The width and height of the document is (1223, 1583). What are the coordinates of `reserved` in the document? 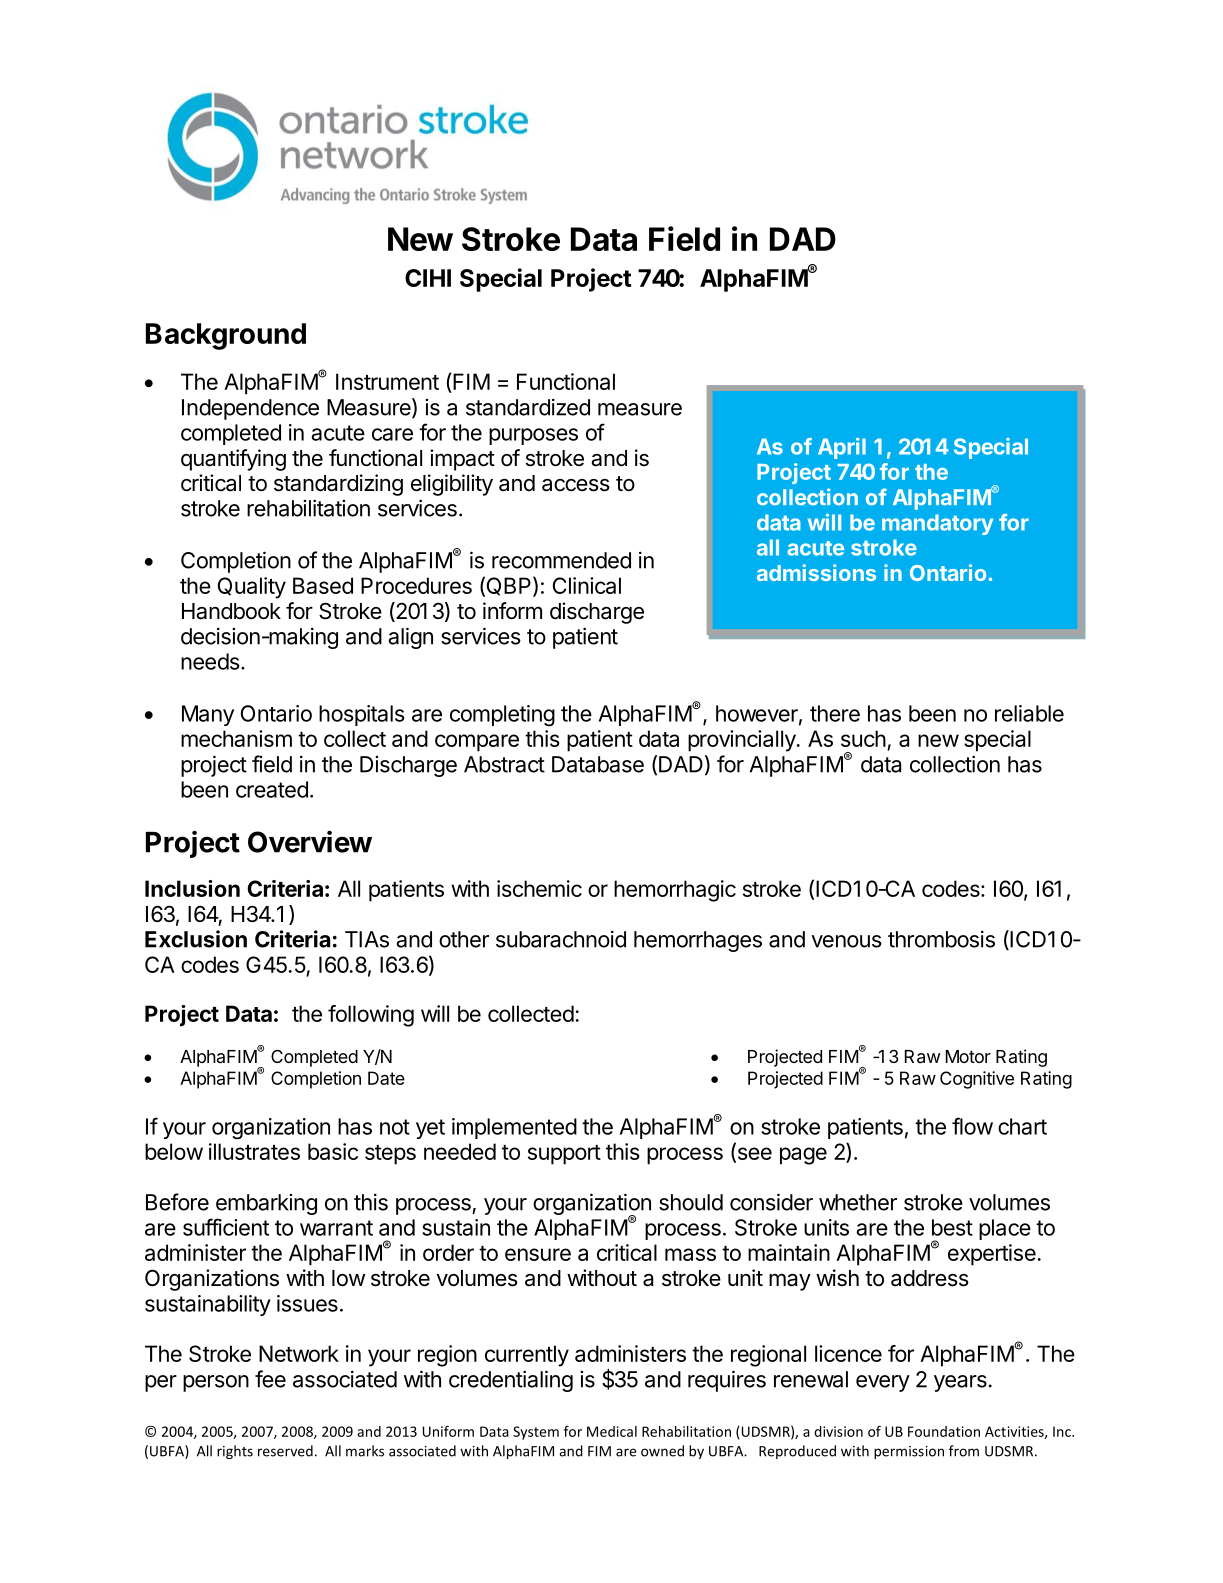 It's located at (285, 1451).
